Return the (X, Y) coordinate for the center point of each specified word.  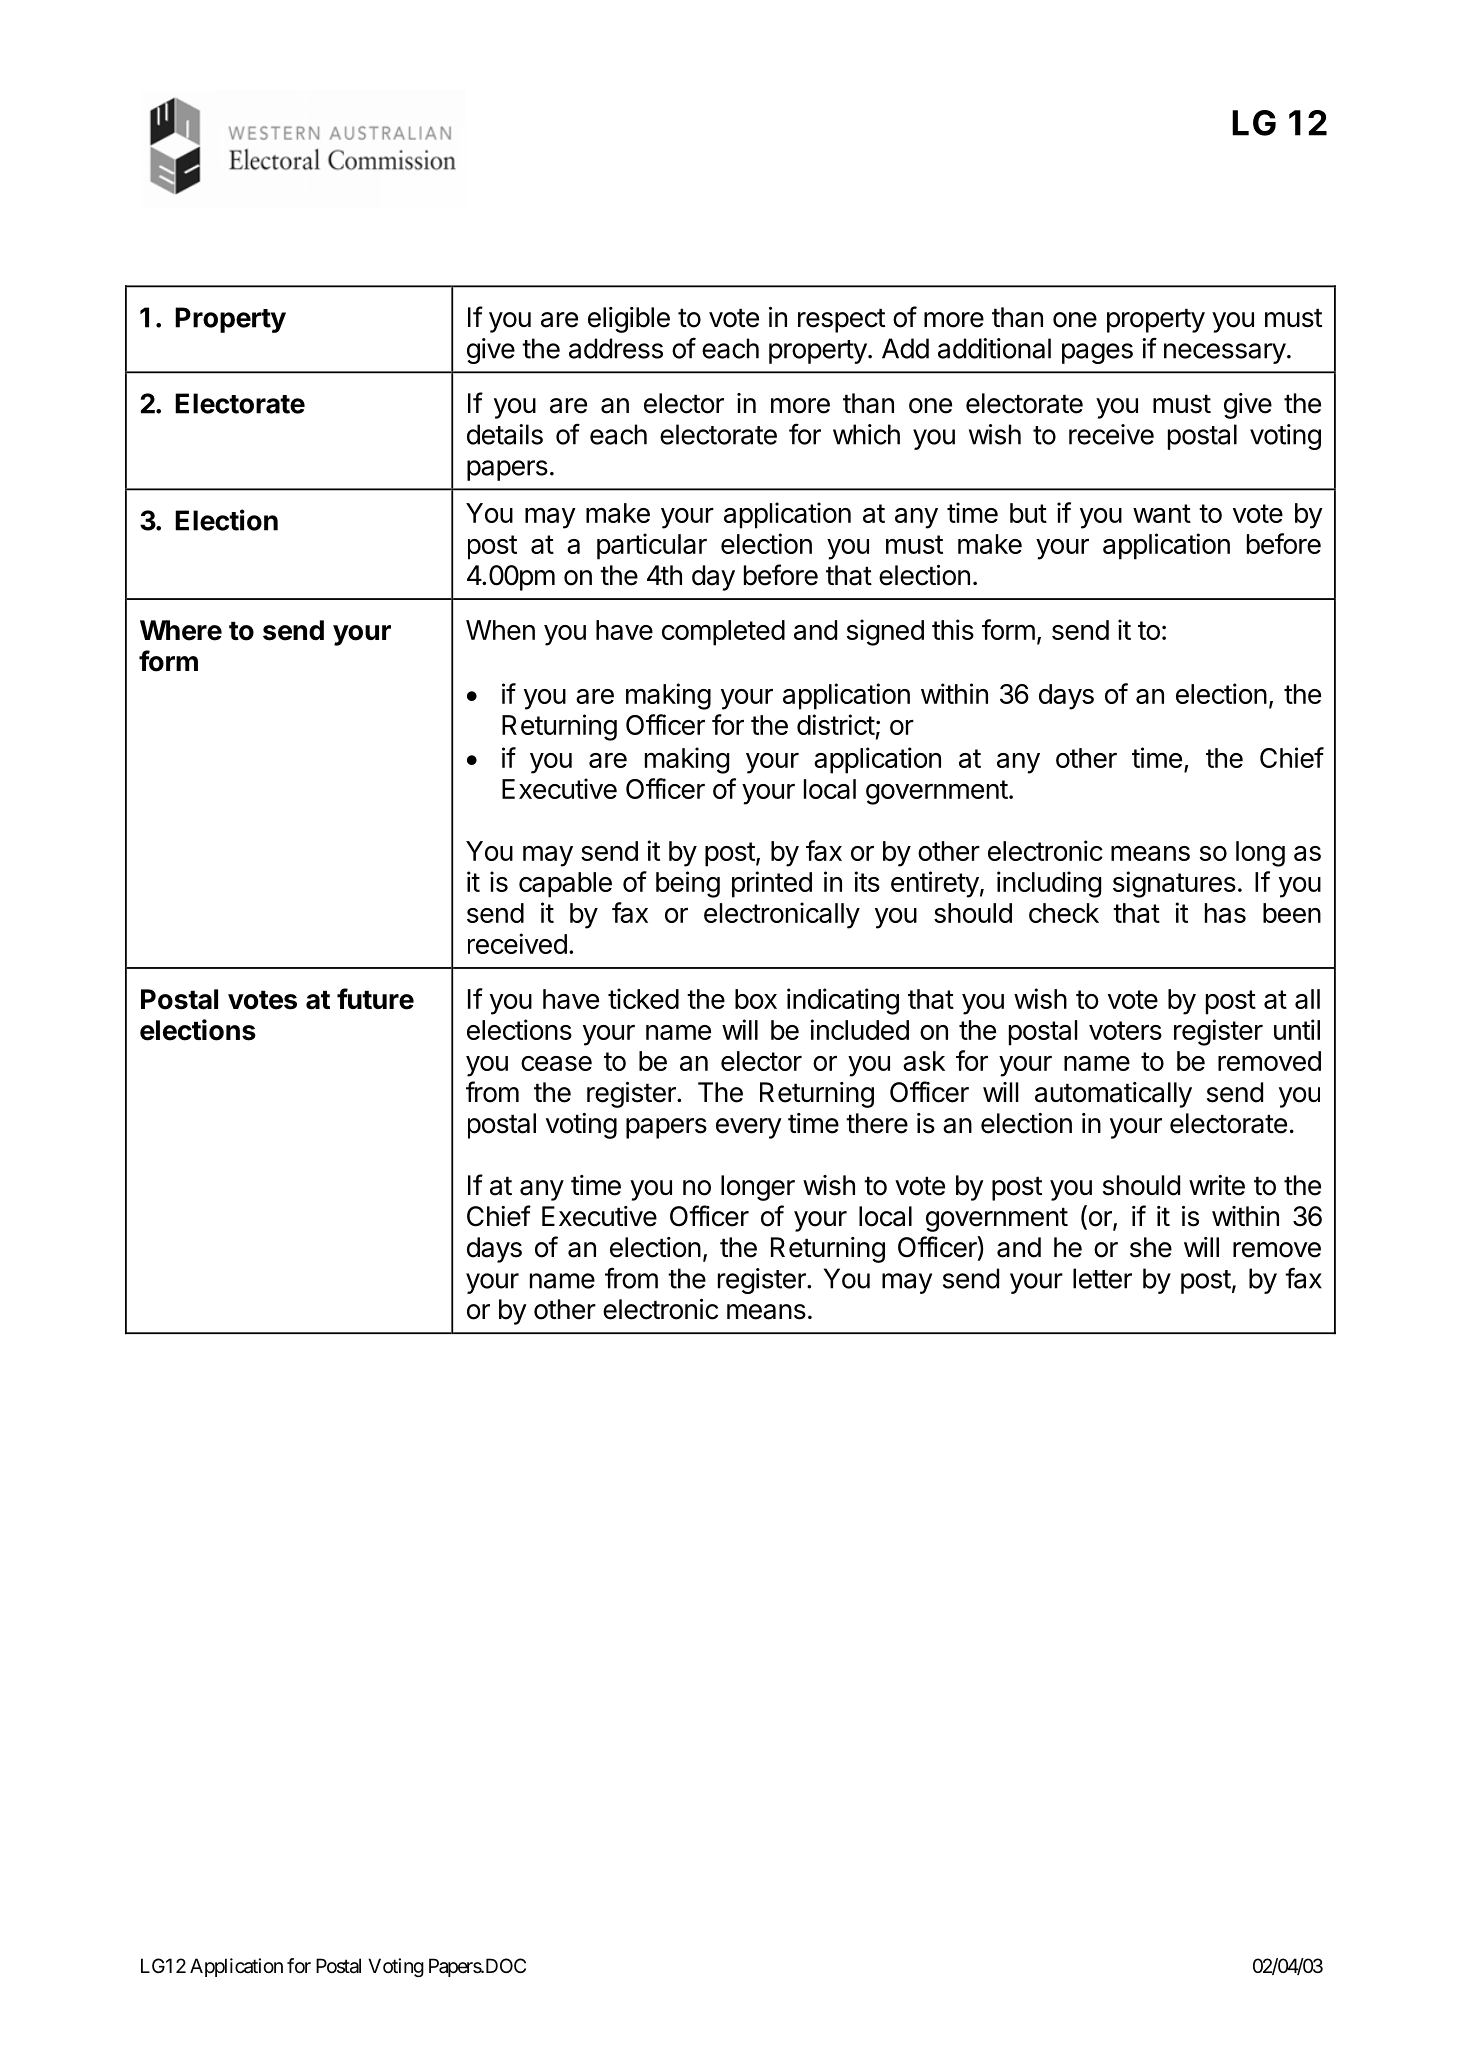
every (749, 1128)
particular (652, 546)
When (500, 630)
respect (841, 320)
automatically (1113, 1095)
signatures (1174, 884)
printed (772, 884)
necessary (1225, 353)
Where (181, 630)
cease (556, 1063)
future (375, 999)
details (505, 434)
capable (565, 885)
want (1162, 513)
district (836, 724)
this (953, 629)
